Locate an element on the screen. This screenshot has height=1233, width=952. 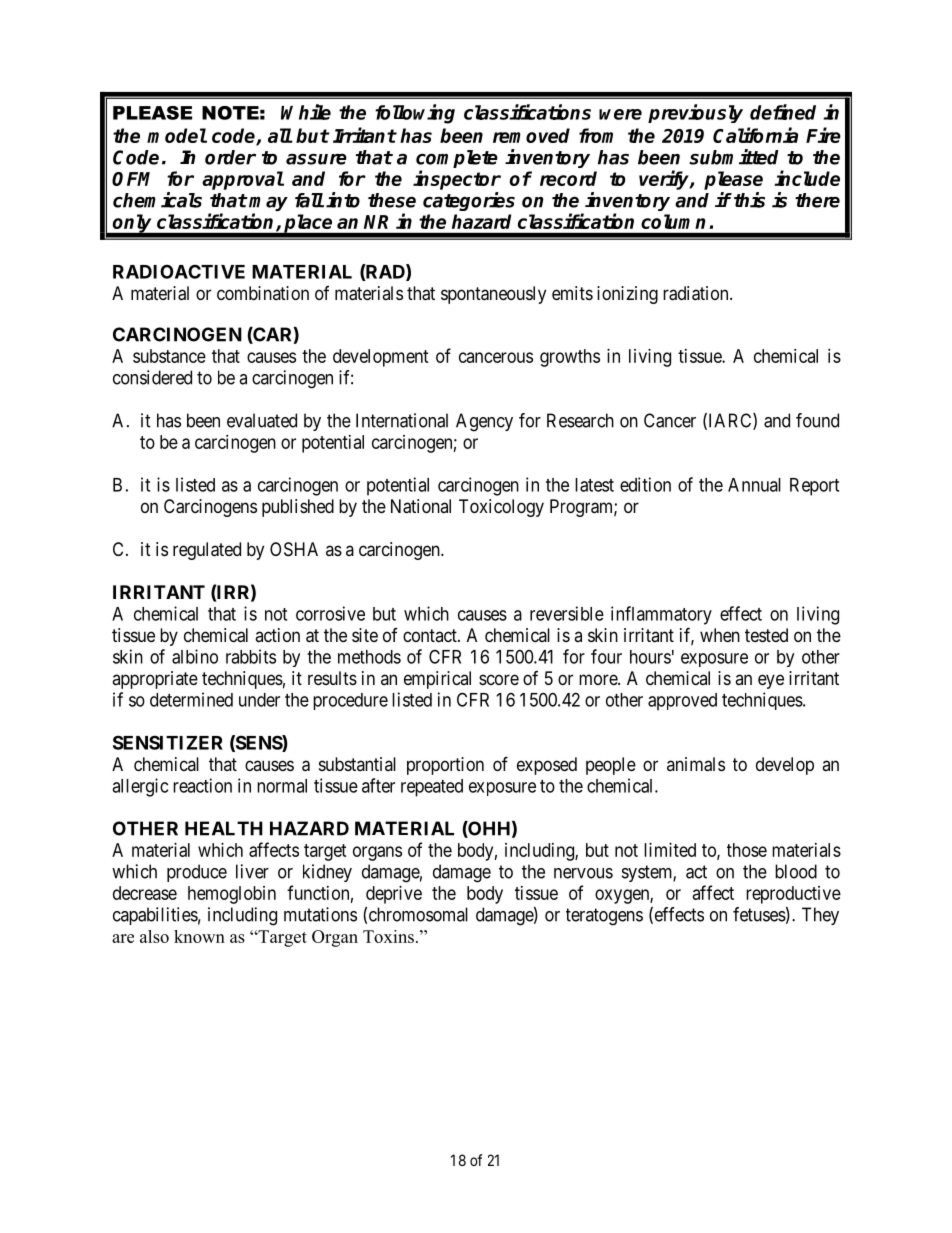
order is located at coordinates (230, 157).
